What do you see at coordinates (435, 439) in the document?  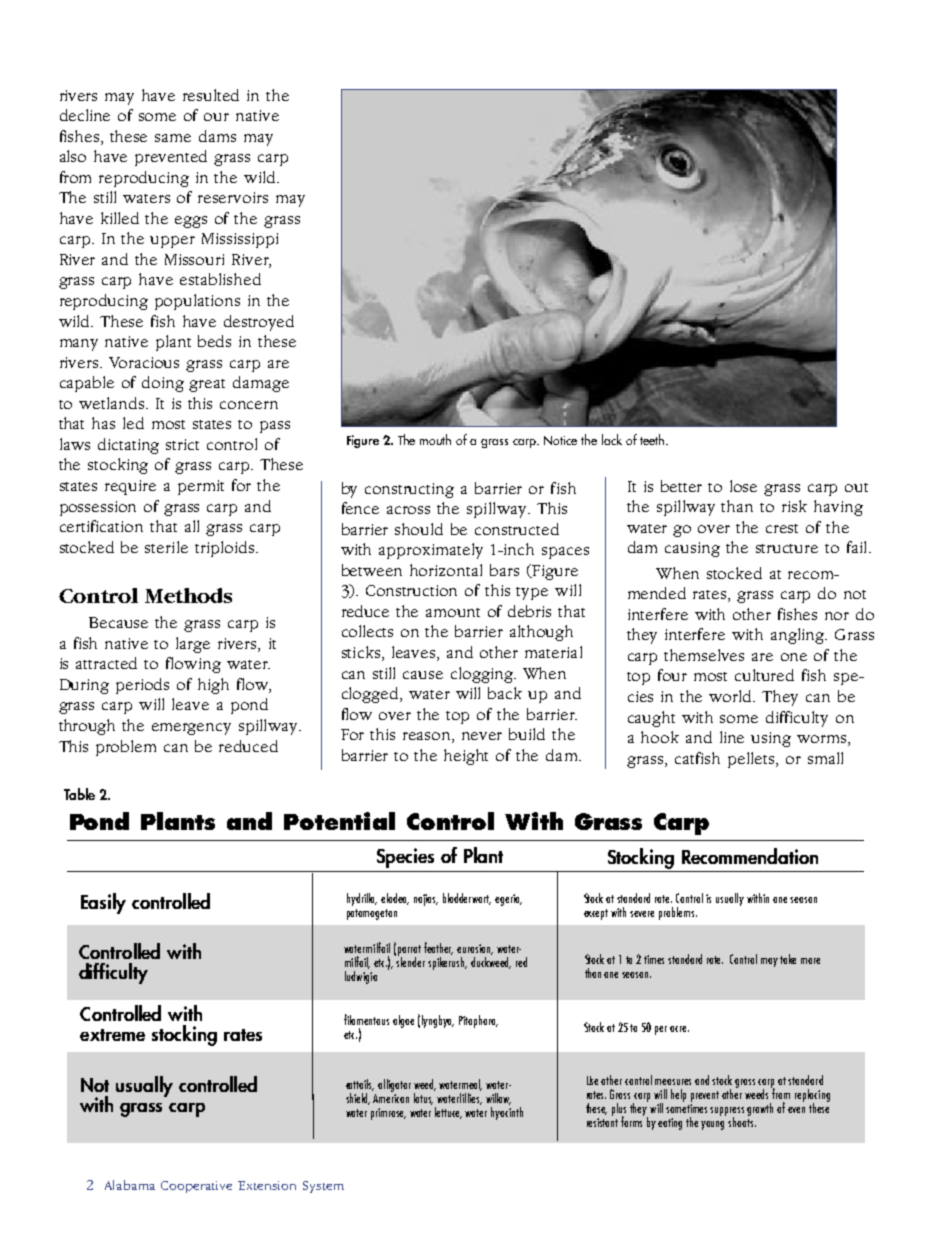 I see `mouth` at bounding box center [435, 439].
